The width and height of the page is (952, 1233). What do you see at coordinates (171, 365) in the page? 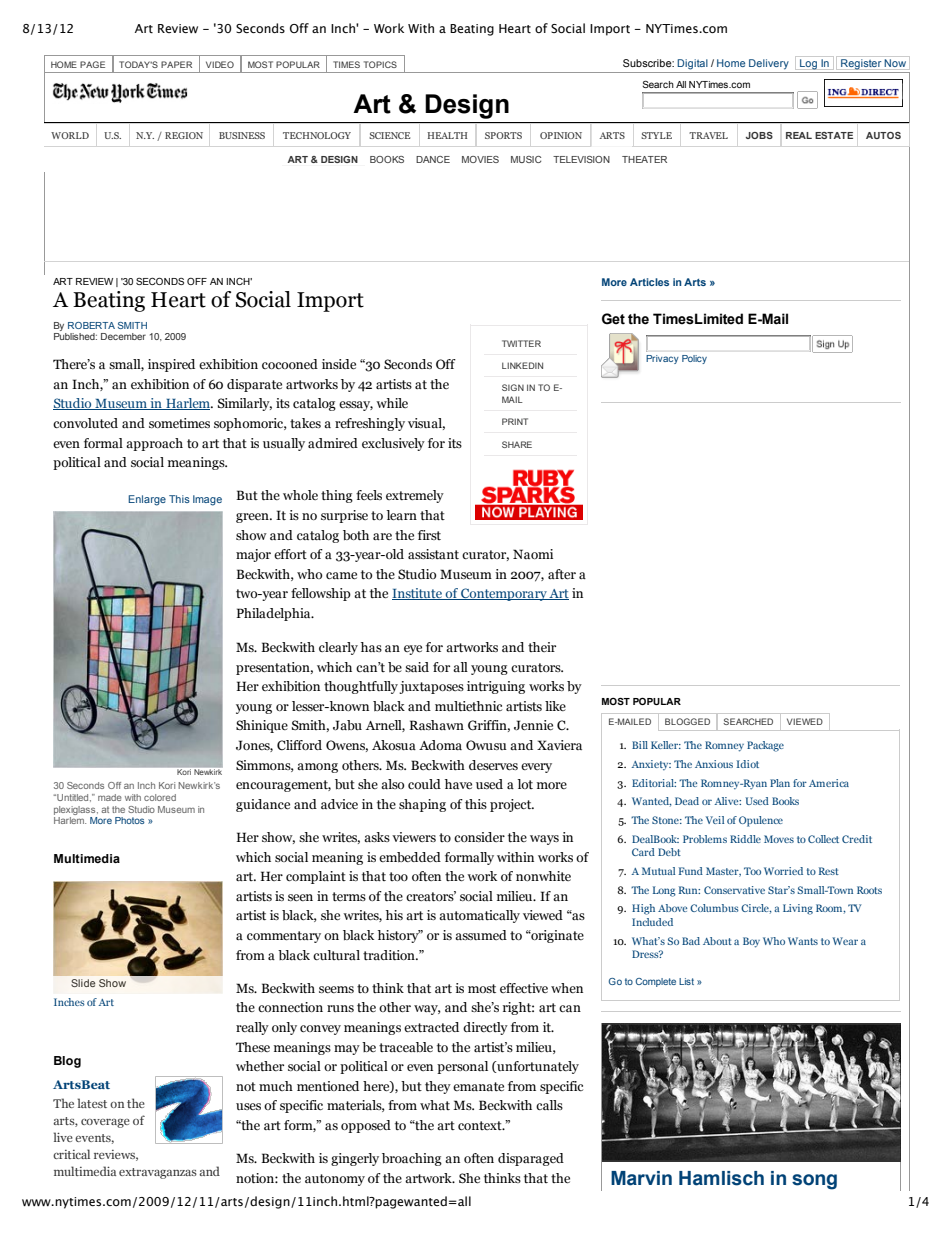
I see `inspired` at bounding box center [171, 365].
